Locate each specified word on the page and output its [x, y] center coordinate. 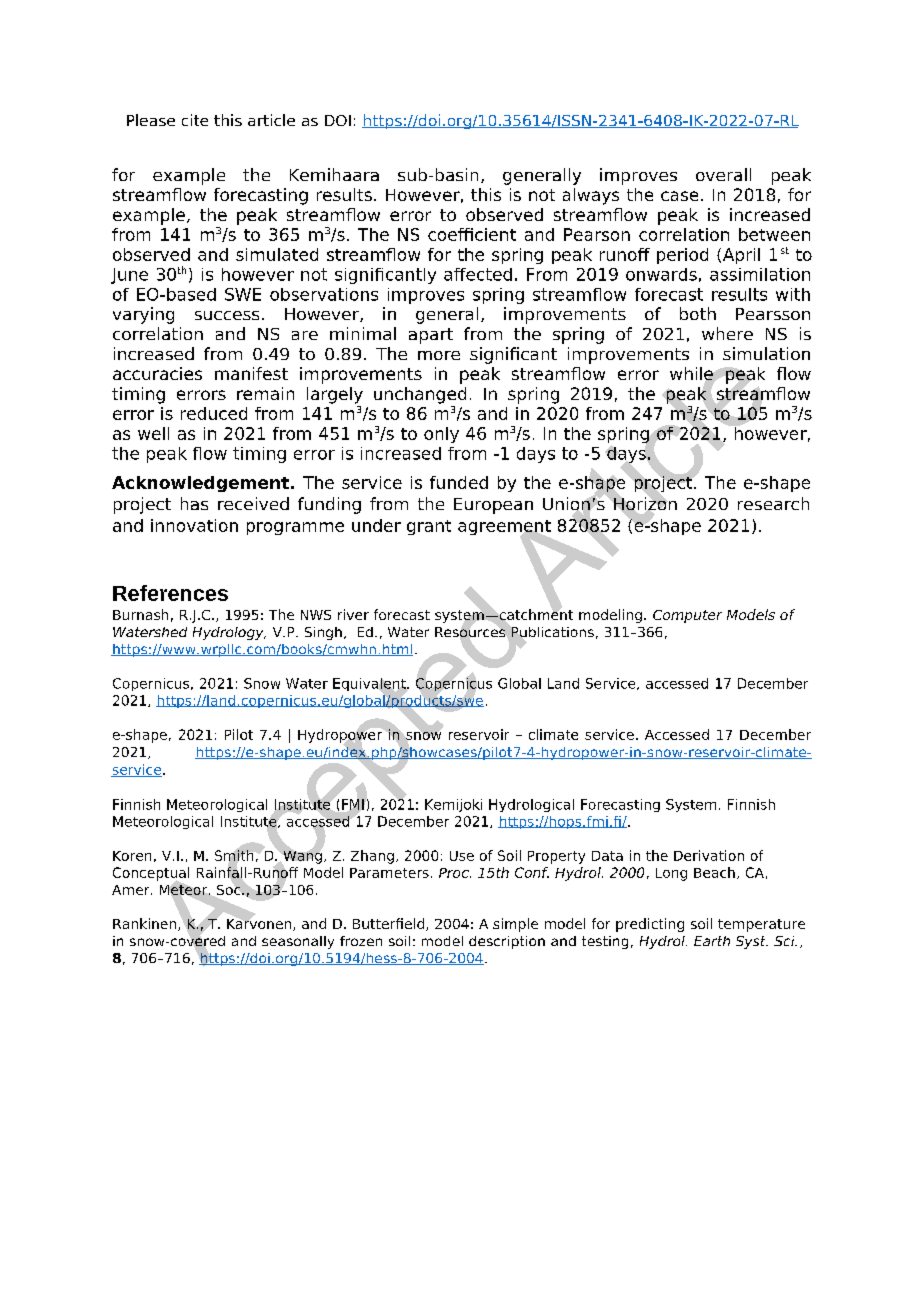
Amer [132, 890]
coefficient [472, 234]
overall [723, 174]
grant [429, 527]
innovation [194, 525]
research [773, 503]
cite [195, 120]
